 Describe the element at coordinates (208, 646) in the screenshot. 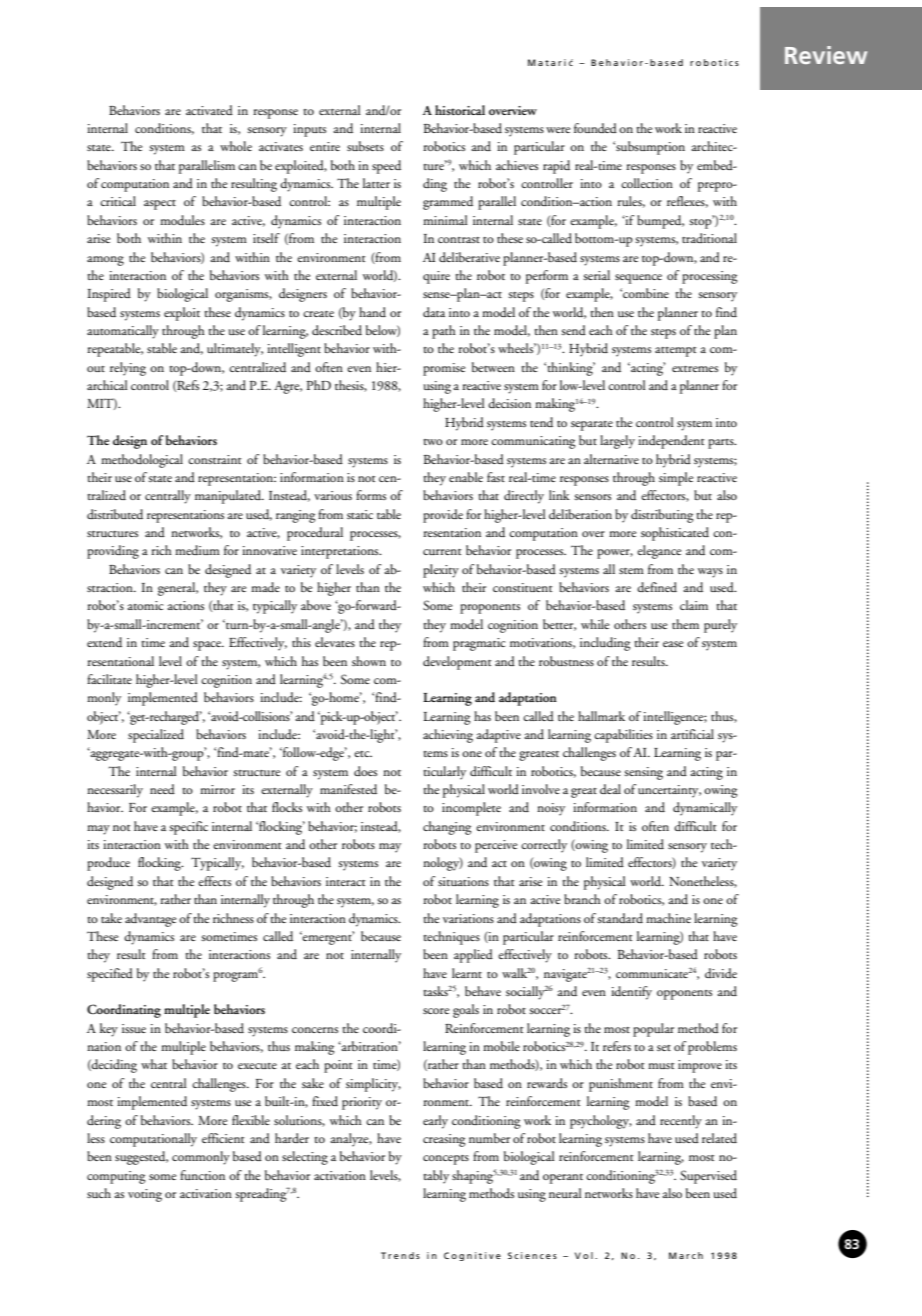

I see `space` at that location.
